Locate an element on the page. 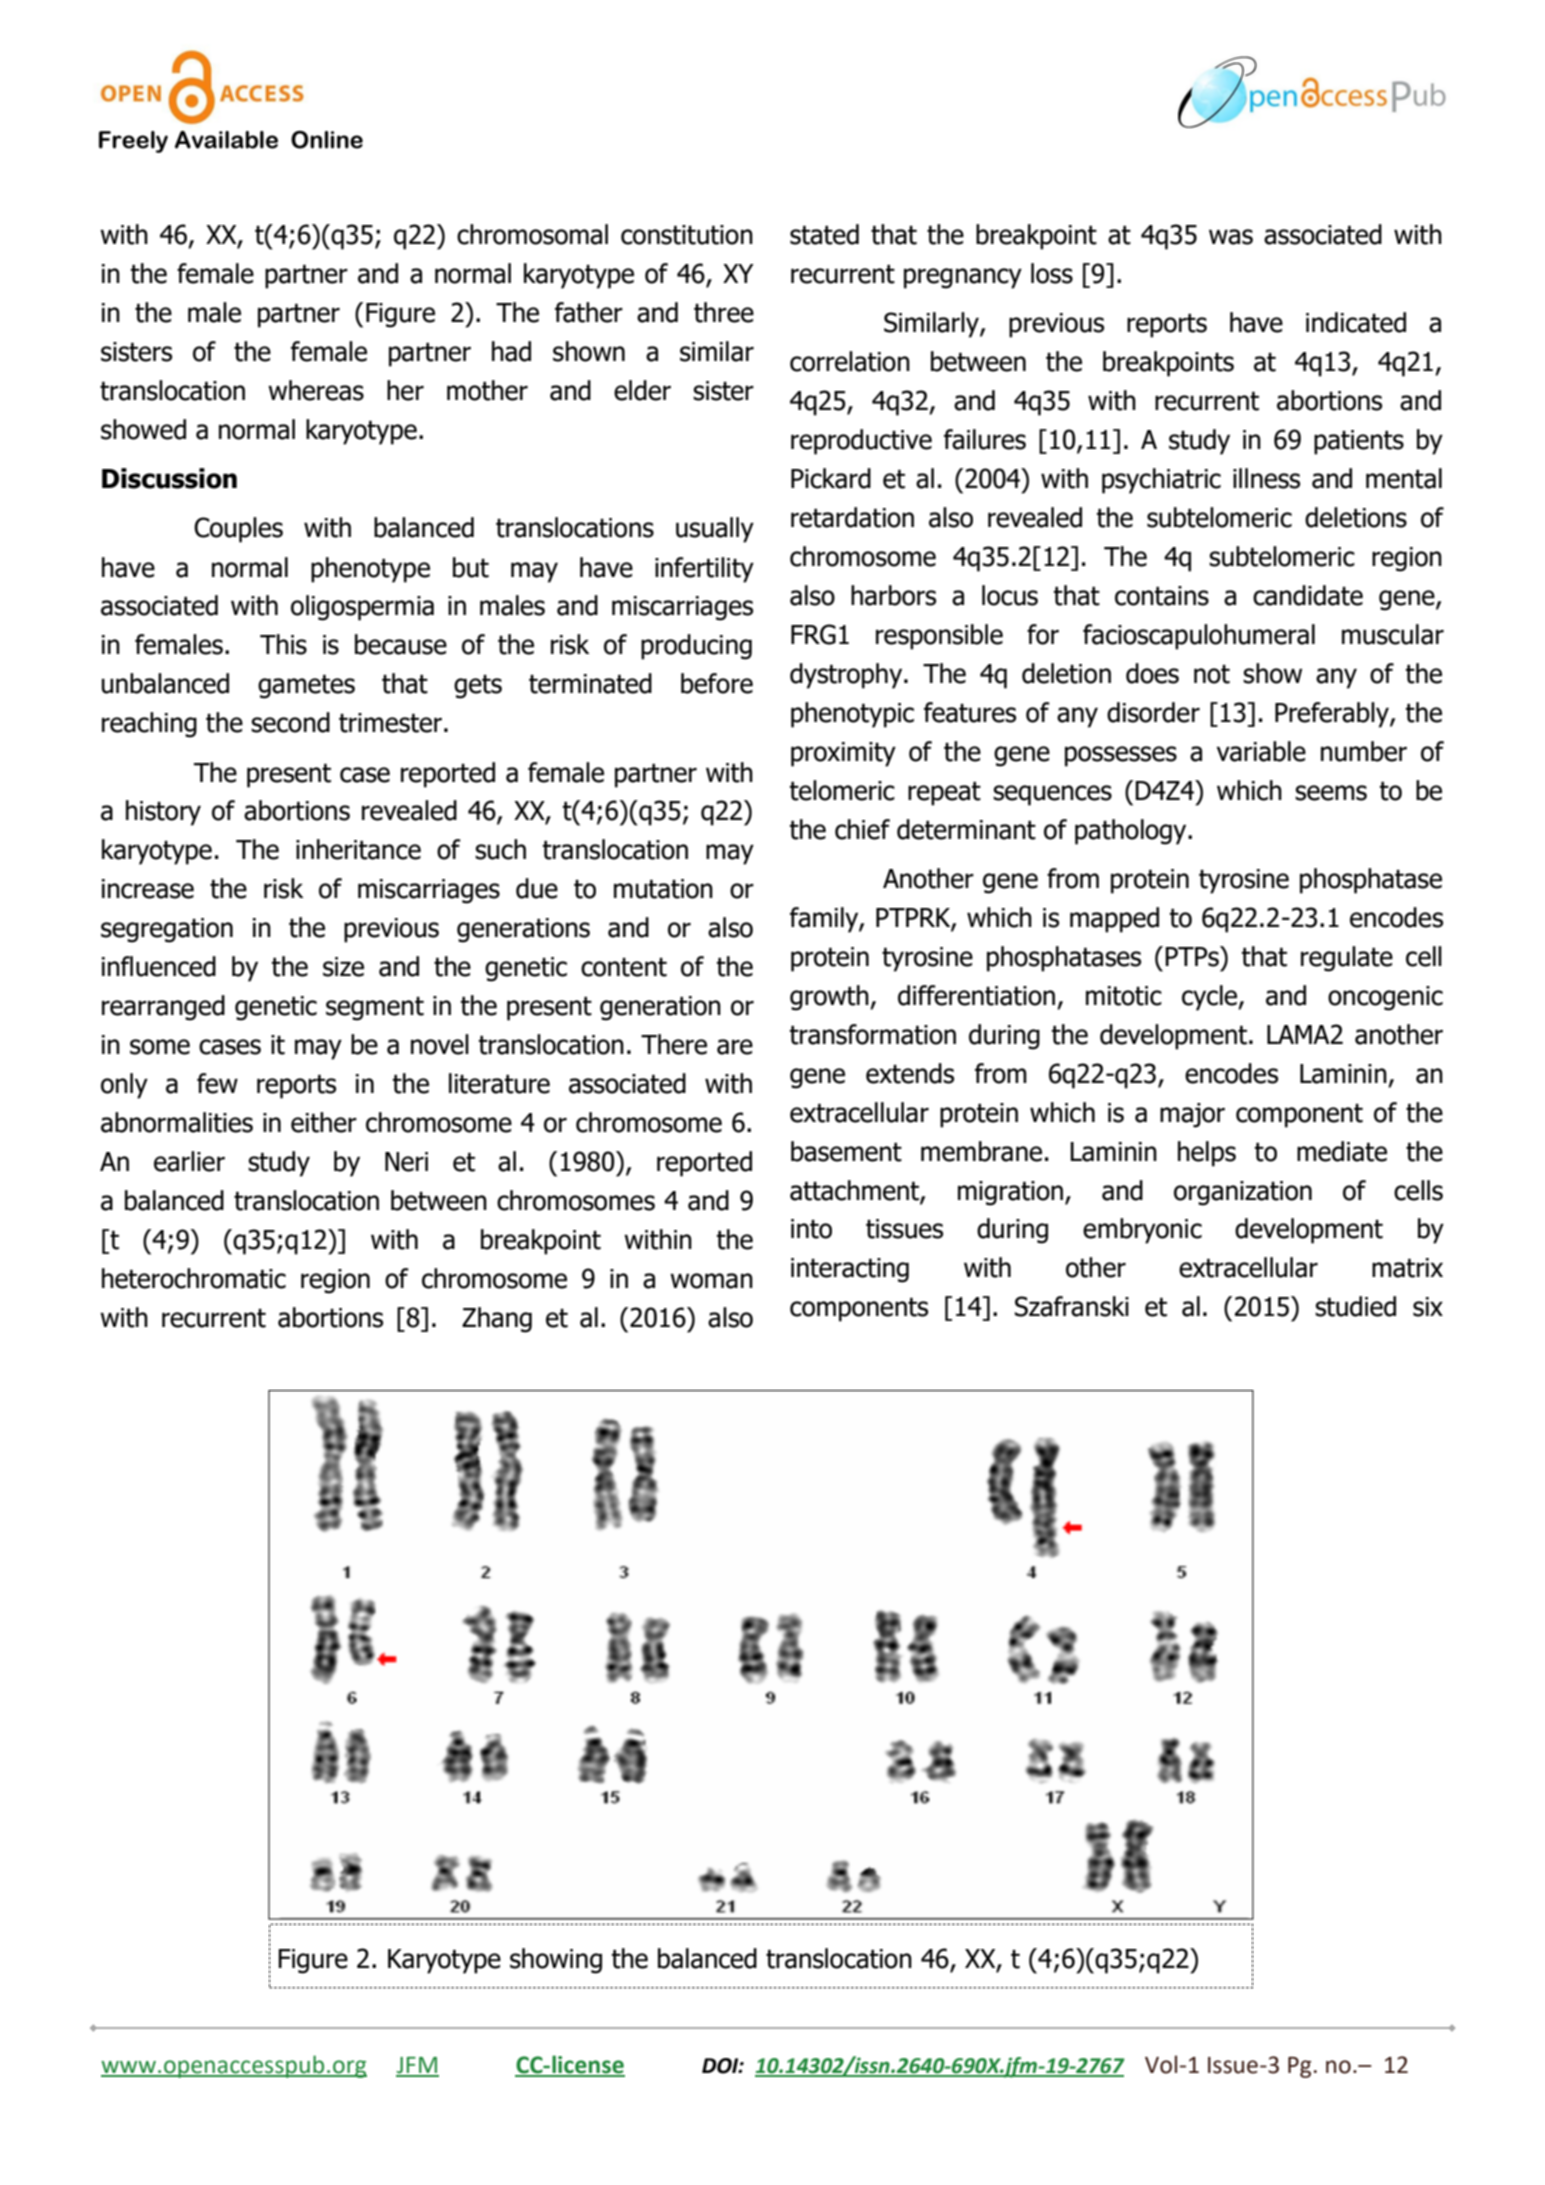 The height and width of the page is (2185, 1545). segment is located at coordinates (375, 1009).
